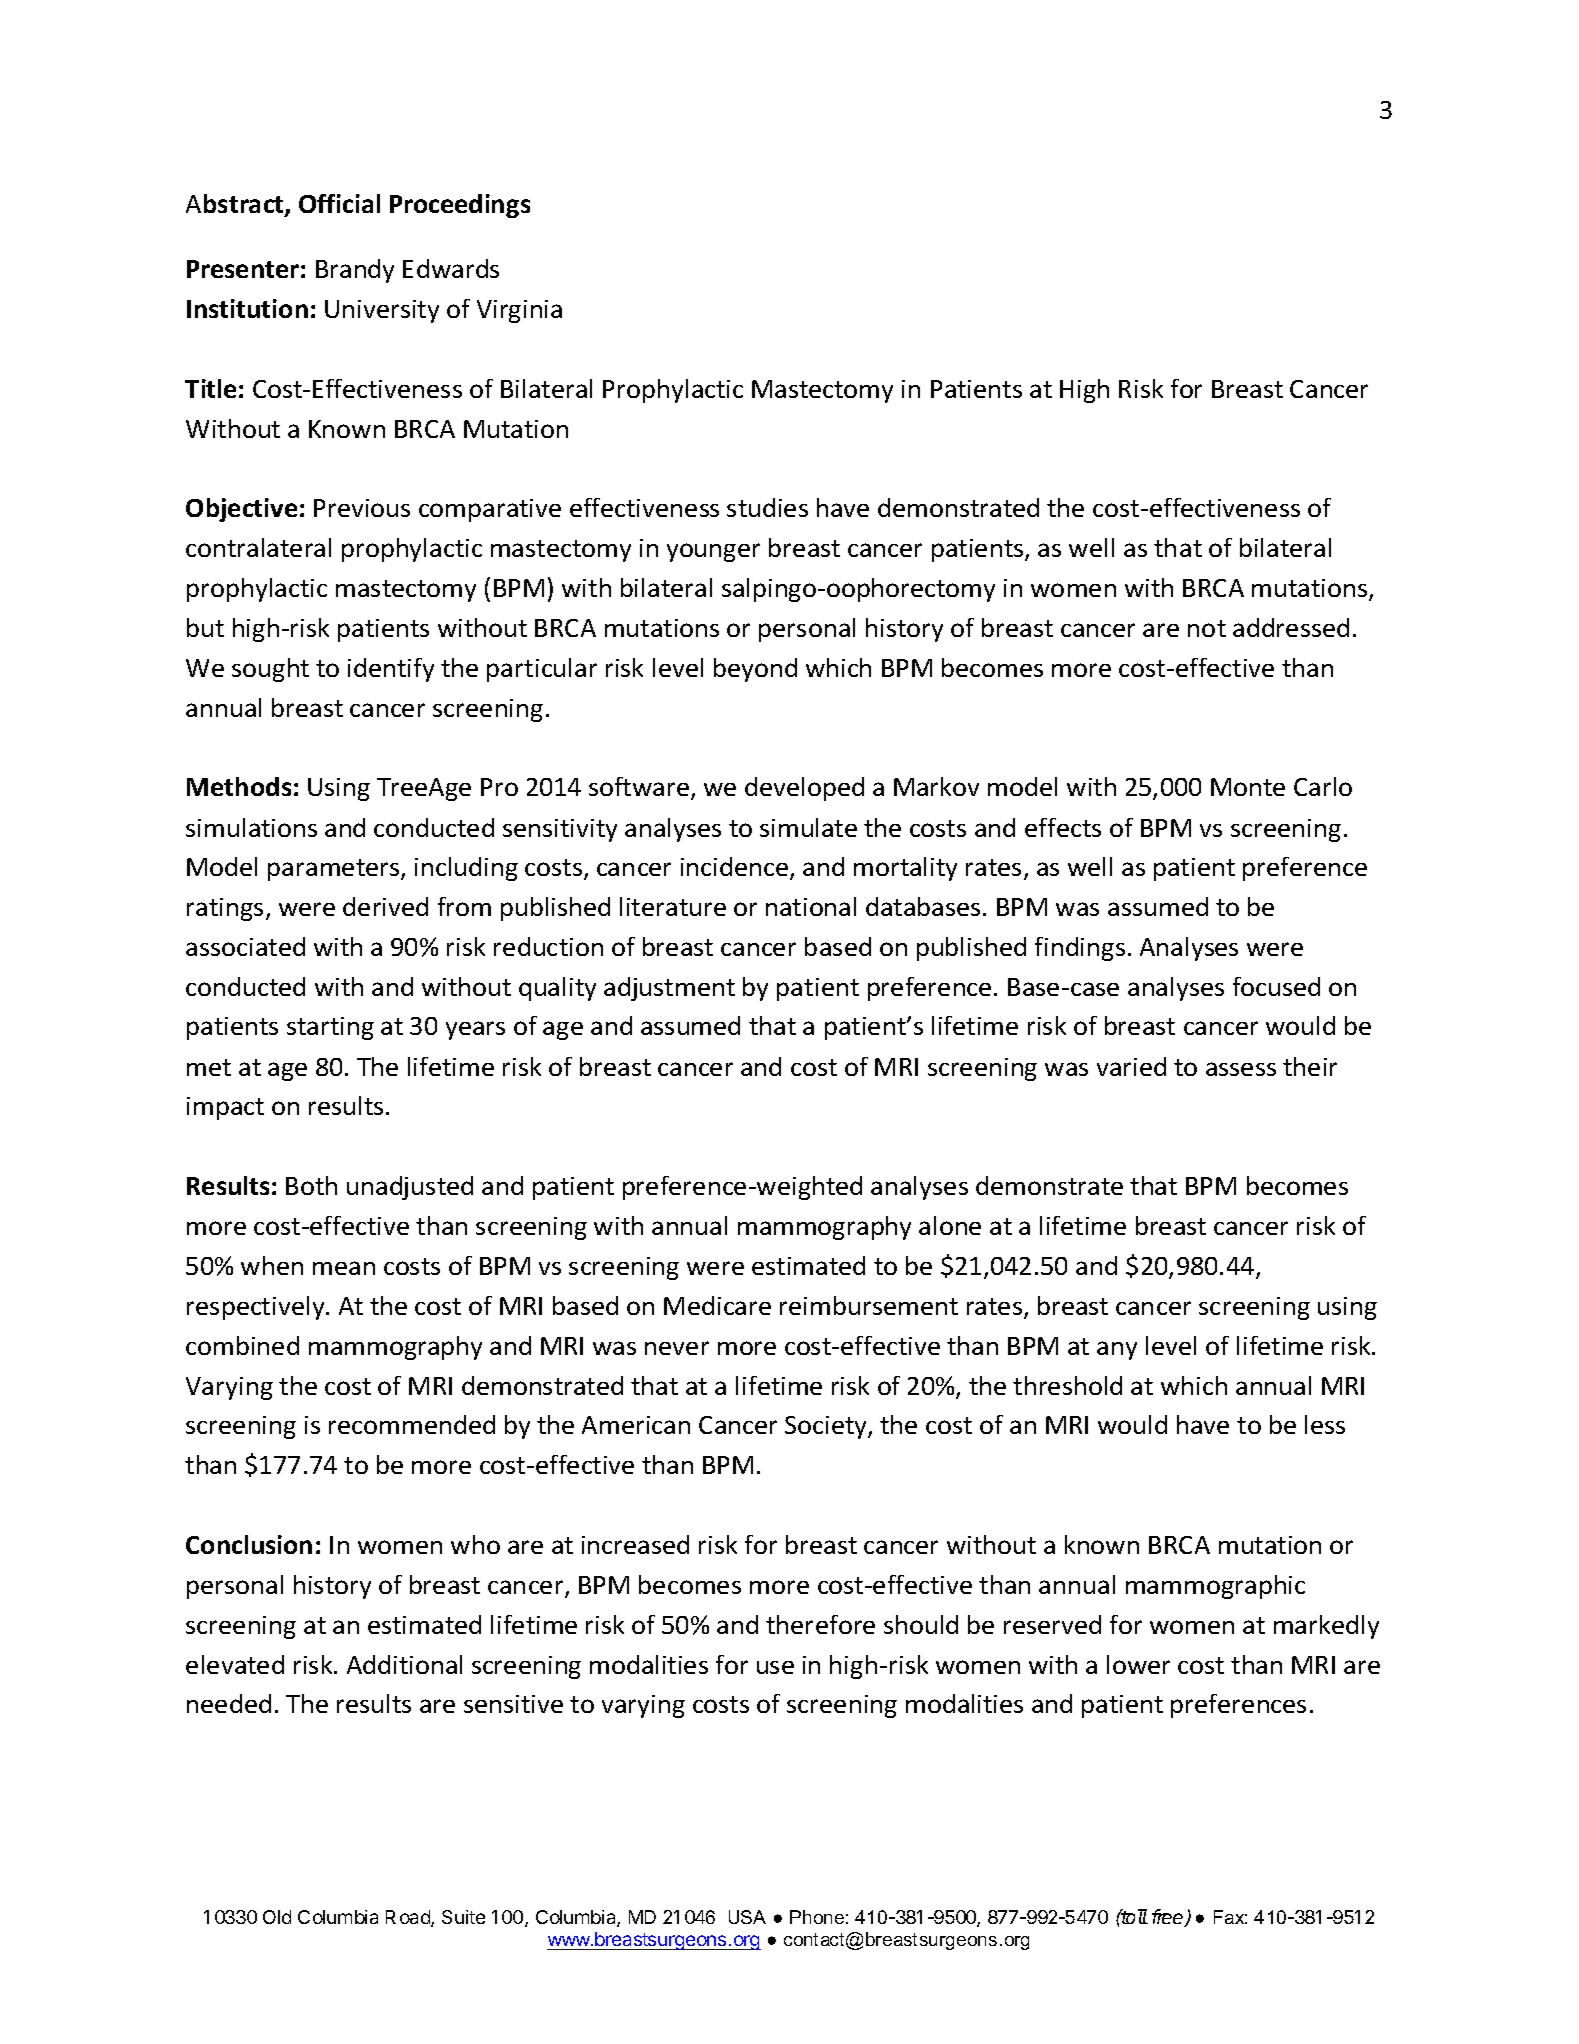 The image size is (1579, 2044). What do you see at coordinates (804, 789) in the screenshot?
I see `developed` at bounding box center [804, 789].
